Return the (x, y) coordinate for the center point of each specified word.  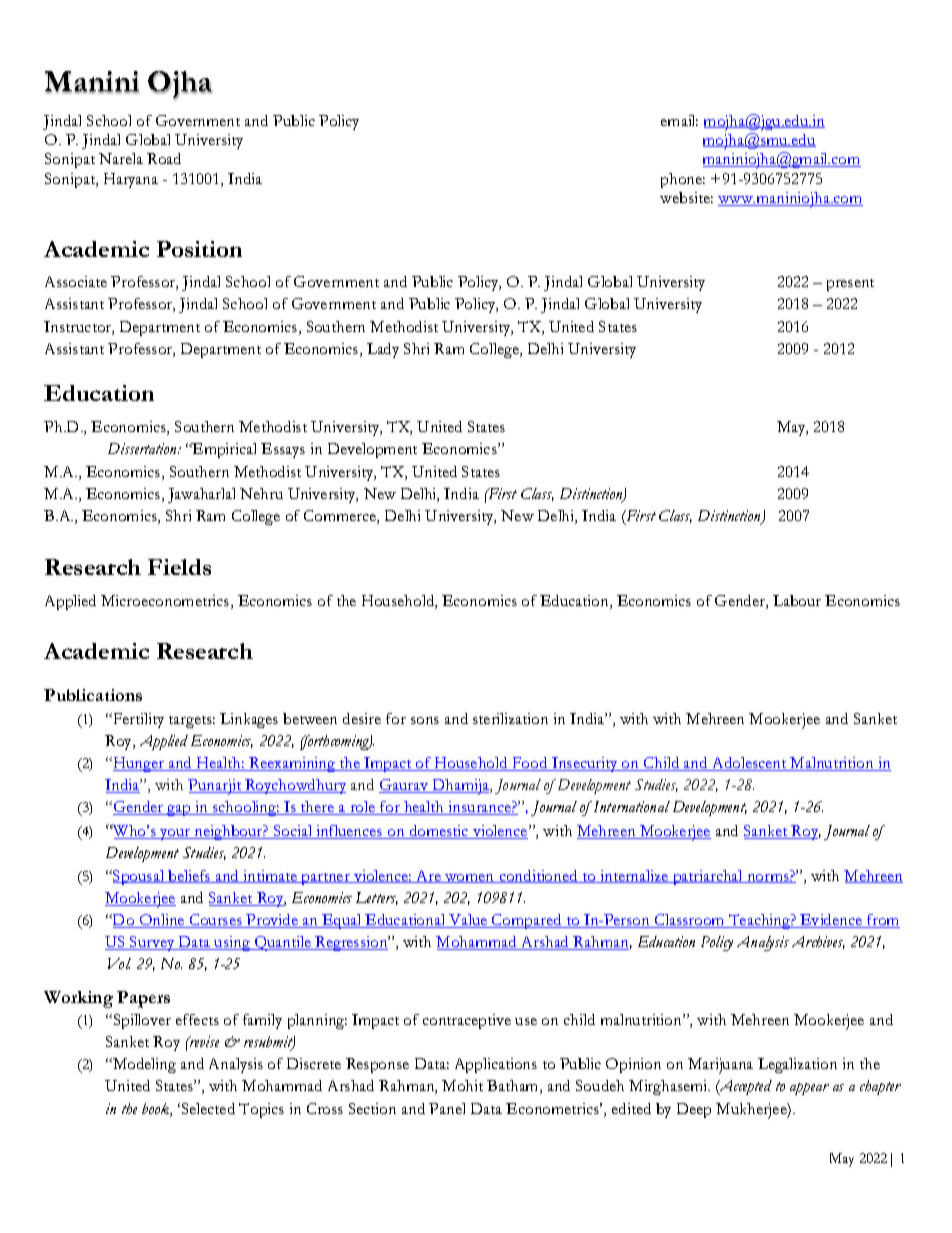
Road (164, 158)
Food (530, 764)
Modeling (143, 1065)
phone (683, 180)
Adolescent (749, 764)
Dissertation (144, 448)
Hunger (138, 764)
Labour (797, 600)
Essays (283, 450)
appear (809, 1089)
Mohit (462, 1085)
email (679, 120)
